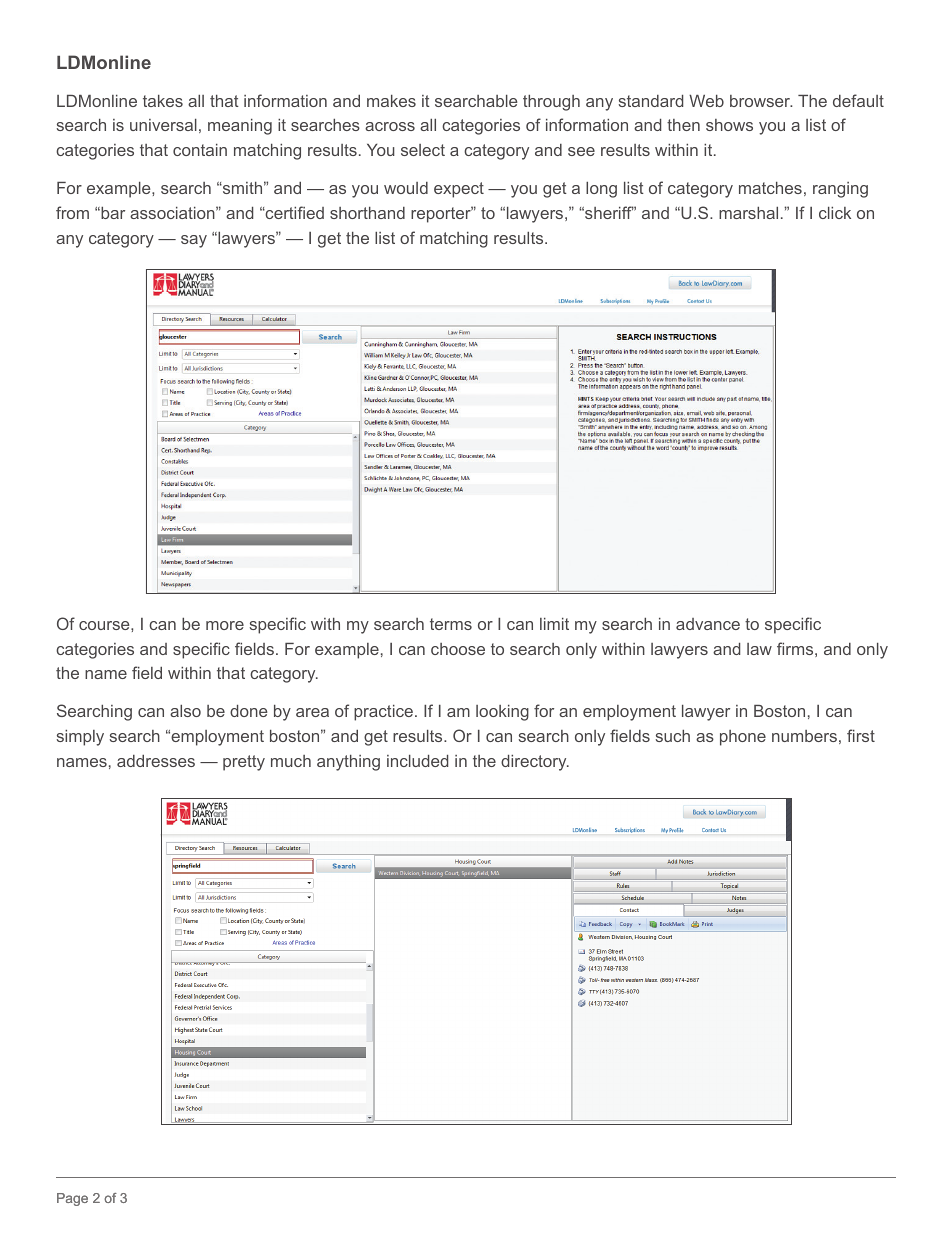 The height and width of the document is (1233, 952). I want to click on marshal, so click(748, 213).
